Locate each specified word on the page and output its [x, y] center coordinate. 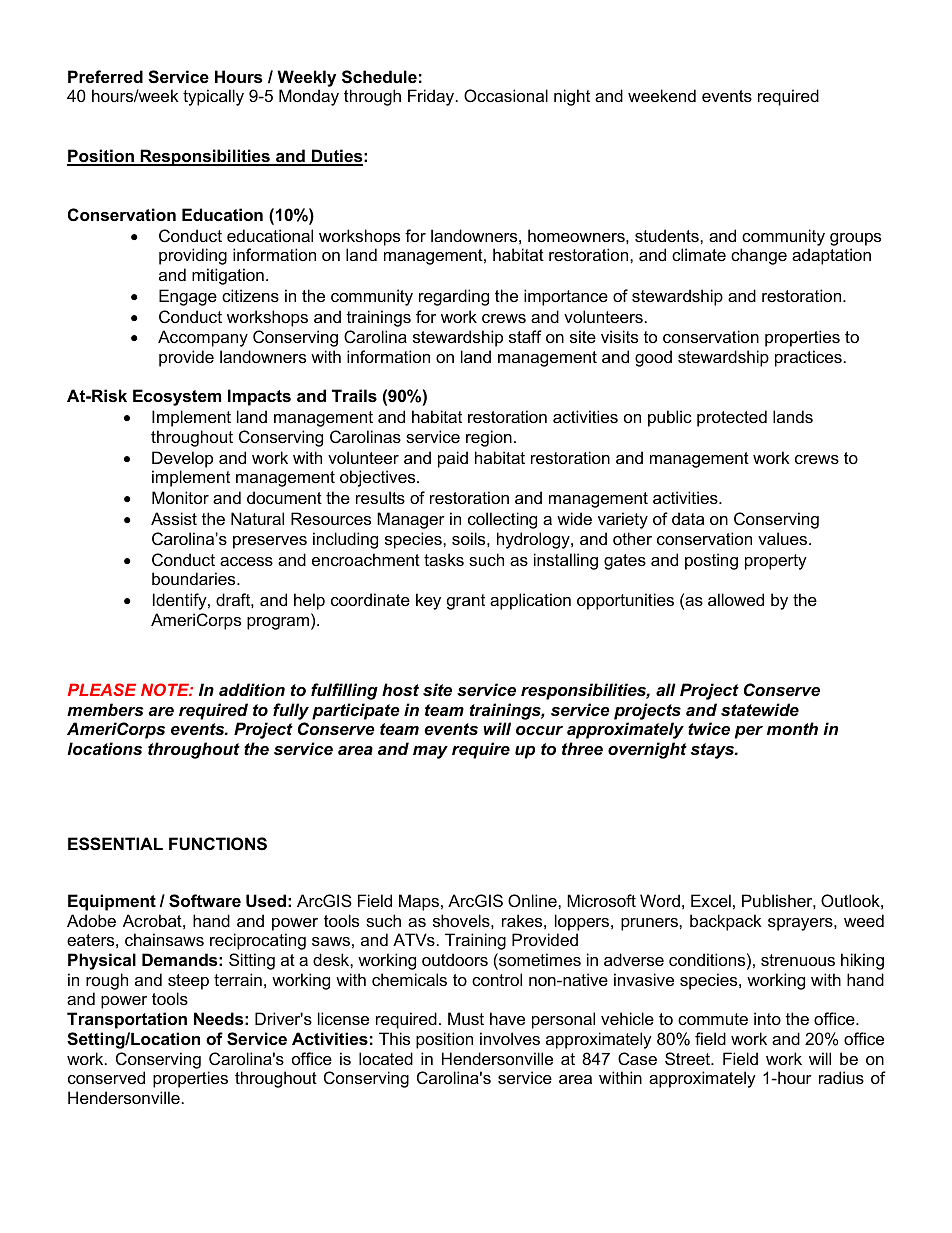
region [489, 438]
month [792, 728]
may [430, 752]
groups [855, 239]
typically [213, 97]
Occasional [506, 95]
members [105, 709]
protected [732, 418]
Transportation [127, 1020]
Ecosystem [177, 397]
